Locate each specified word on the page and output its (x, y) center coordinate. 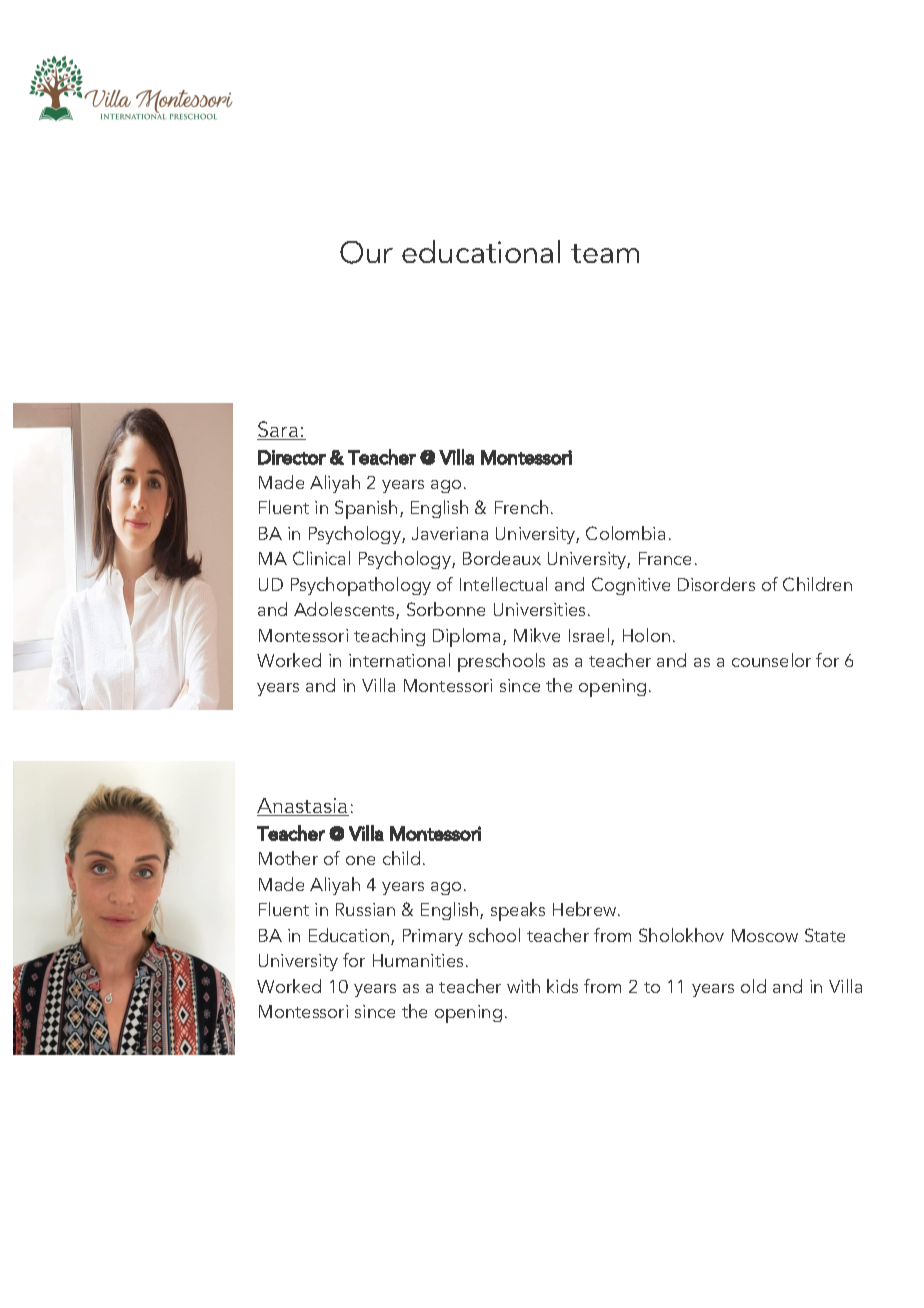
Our (366, 252)
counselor (771, 660)
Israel (590, 636)
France (665, 558)
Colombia (625, 533)
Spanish (366, 509)
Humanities (418, 960)
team (605, 253)
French (521, 507)
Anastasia (303, 807)
